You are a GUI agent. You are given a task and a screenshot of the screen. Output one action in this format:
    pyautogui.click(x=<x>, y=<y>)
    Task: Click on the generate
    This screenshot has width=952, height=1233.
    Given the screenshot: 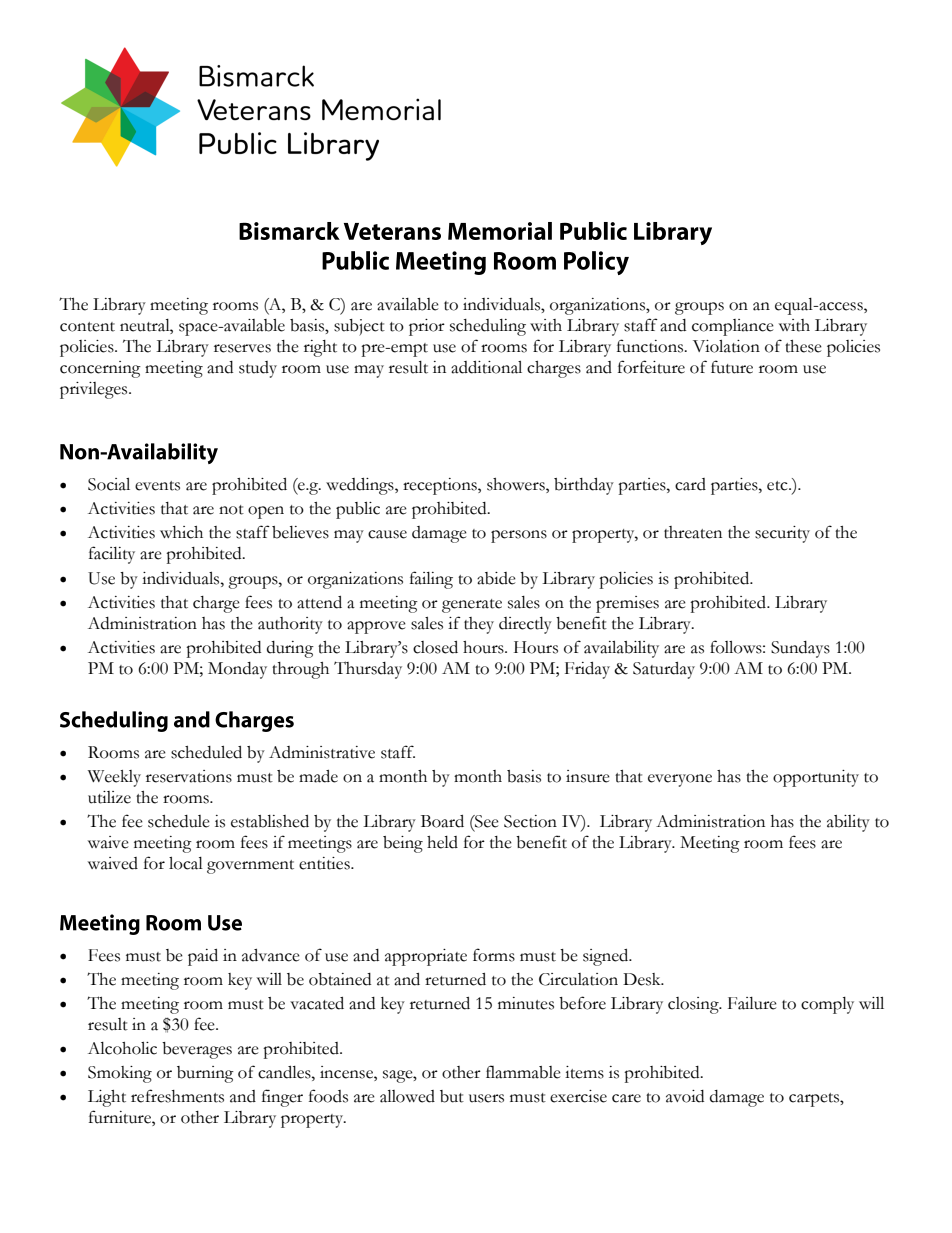 What is the action you would take?
    pyautogui.click(x=472, y=606)
